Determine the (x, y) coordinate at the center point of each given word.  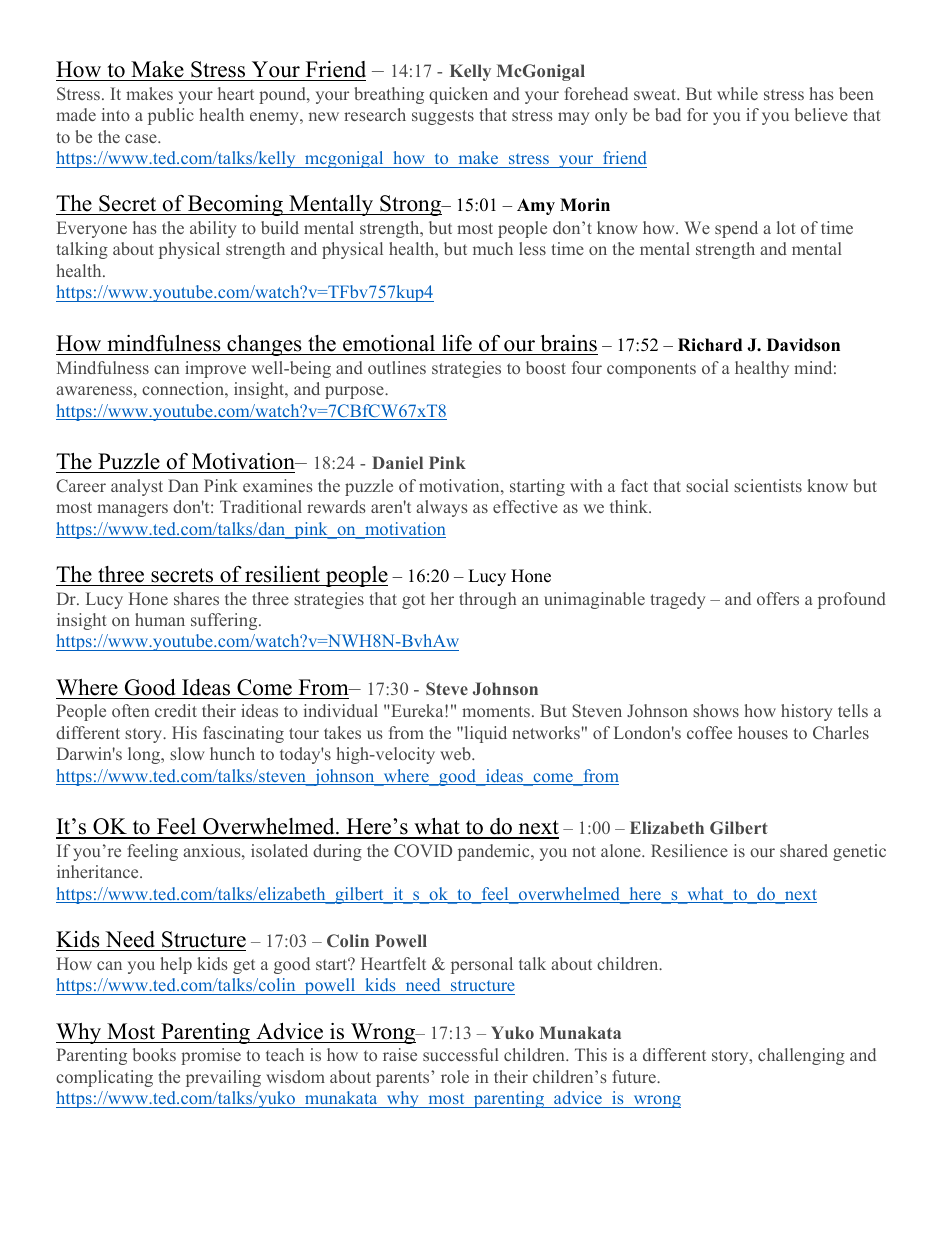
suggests (443, 117)
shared (804, 850)
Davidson (803, 345)
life (457, 343)
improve (215, 369)
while (737, 93)
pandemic (495, 852)
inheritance (99, 871)
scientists (768, 485)
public (171, 116)
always (442, 508)
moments (496, 711)
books (154, 1054)
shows (716, 710)
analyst (137, 487)
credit (176, 710)
